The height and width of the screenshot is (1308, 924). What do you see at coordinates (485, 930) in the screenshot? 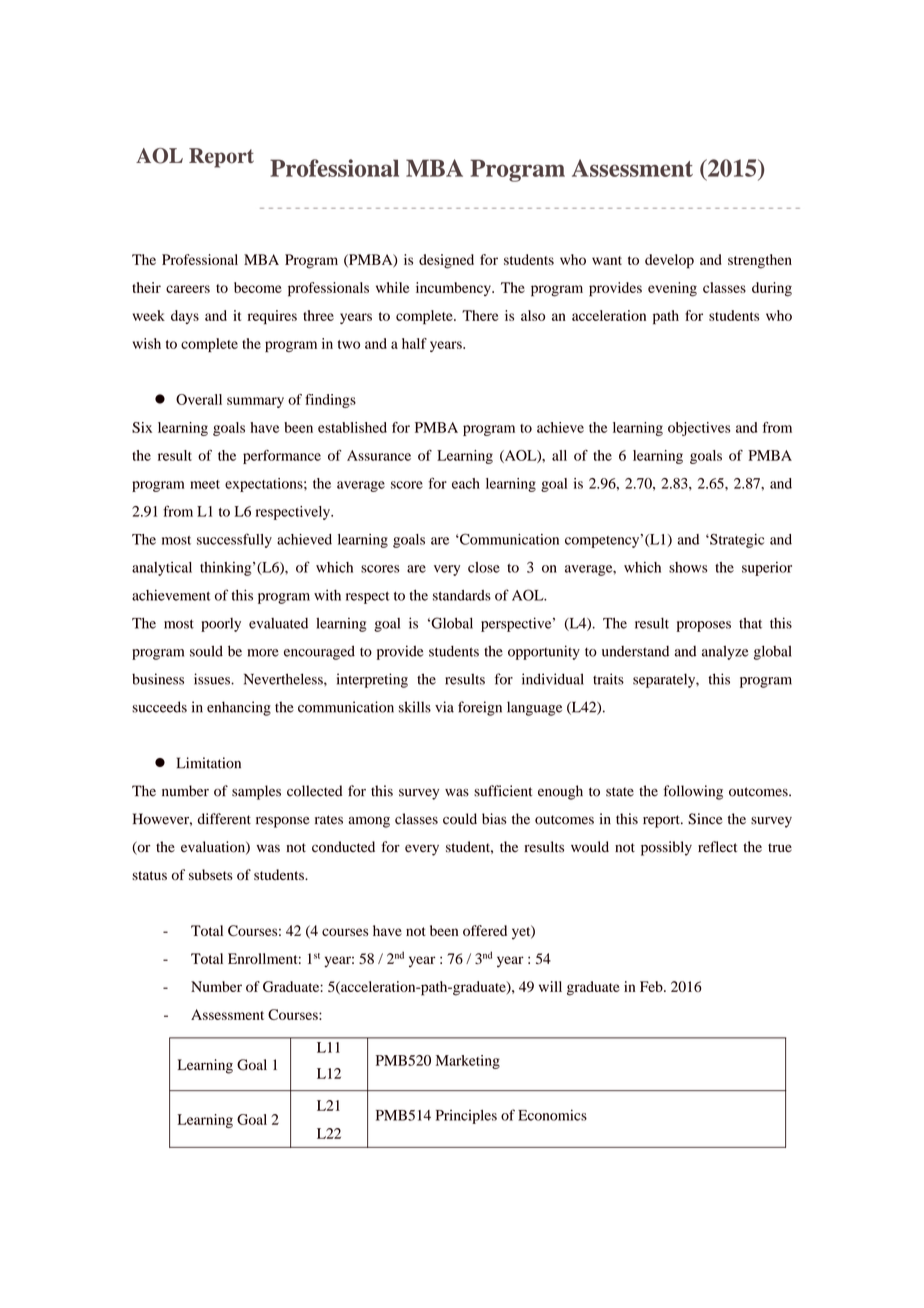
I see `offered` at bounding box center [485, 930].
